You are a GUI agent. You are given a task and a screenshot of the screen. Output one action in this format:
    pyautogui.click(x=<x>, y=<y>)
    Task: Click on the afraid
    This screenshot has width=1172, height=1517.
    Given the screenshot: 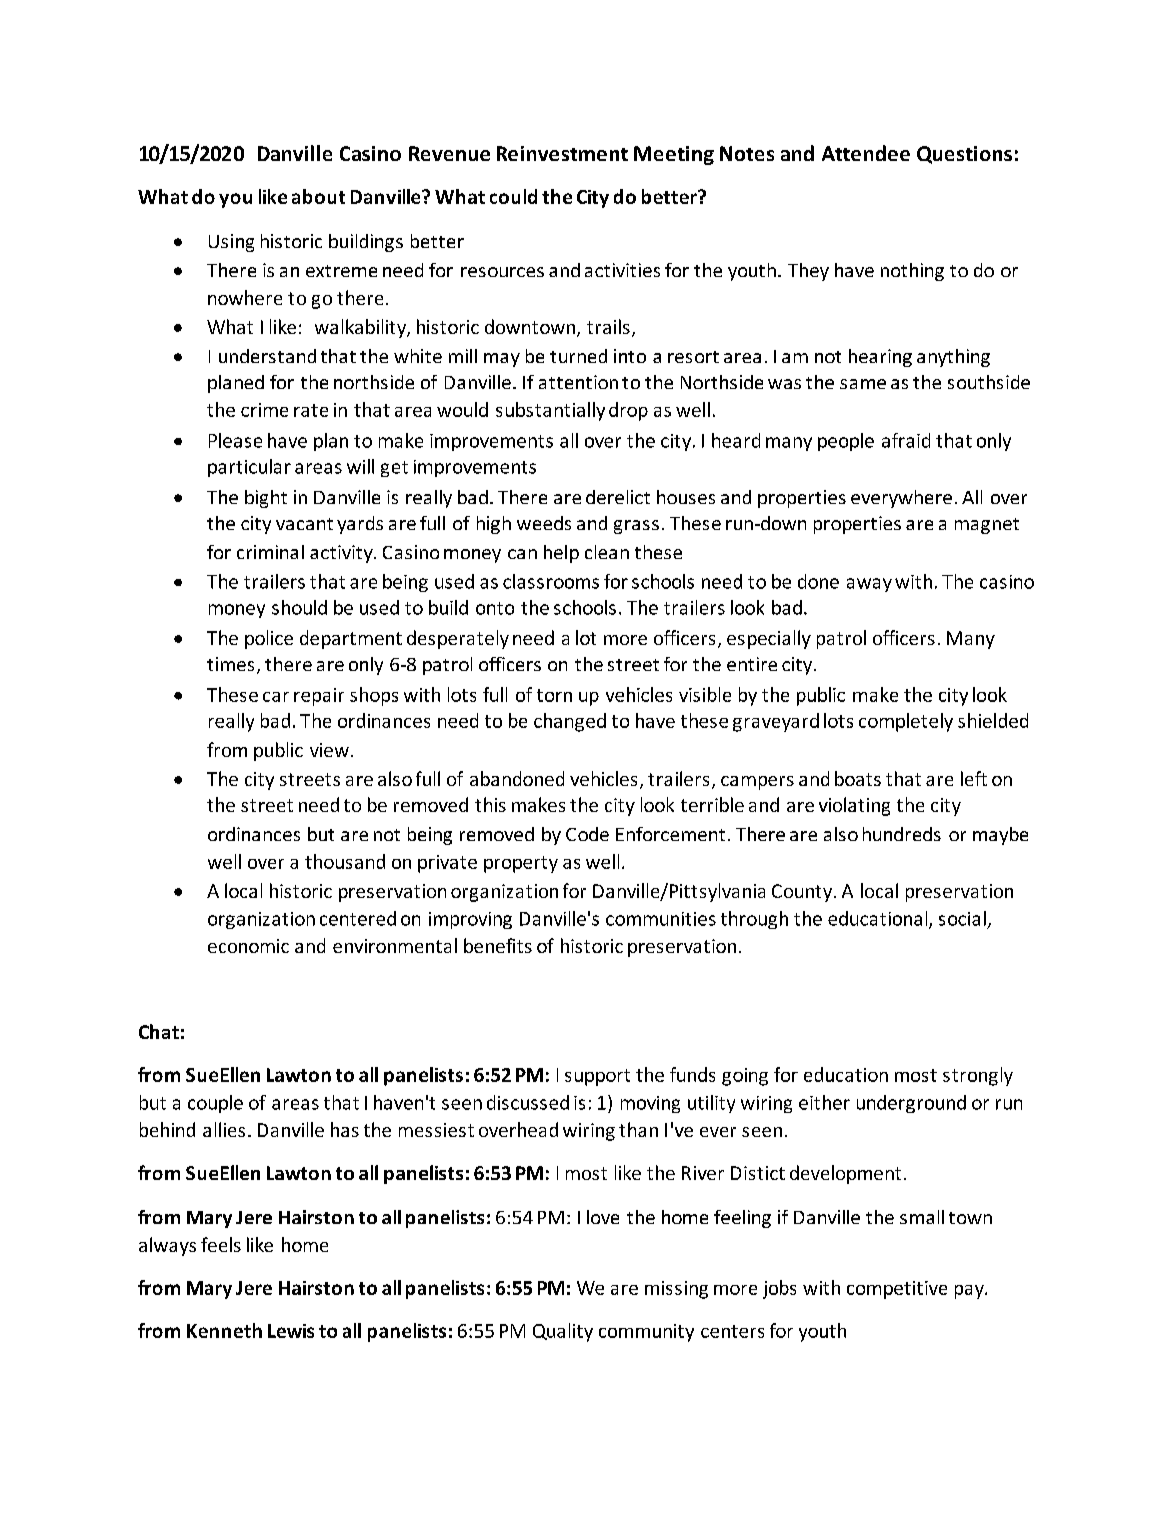 What is the action you would take?
    pyautogui.click(x=906, y=440)
